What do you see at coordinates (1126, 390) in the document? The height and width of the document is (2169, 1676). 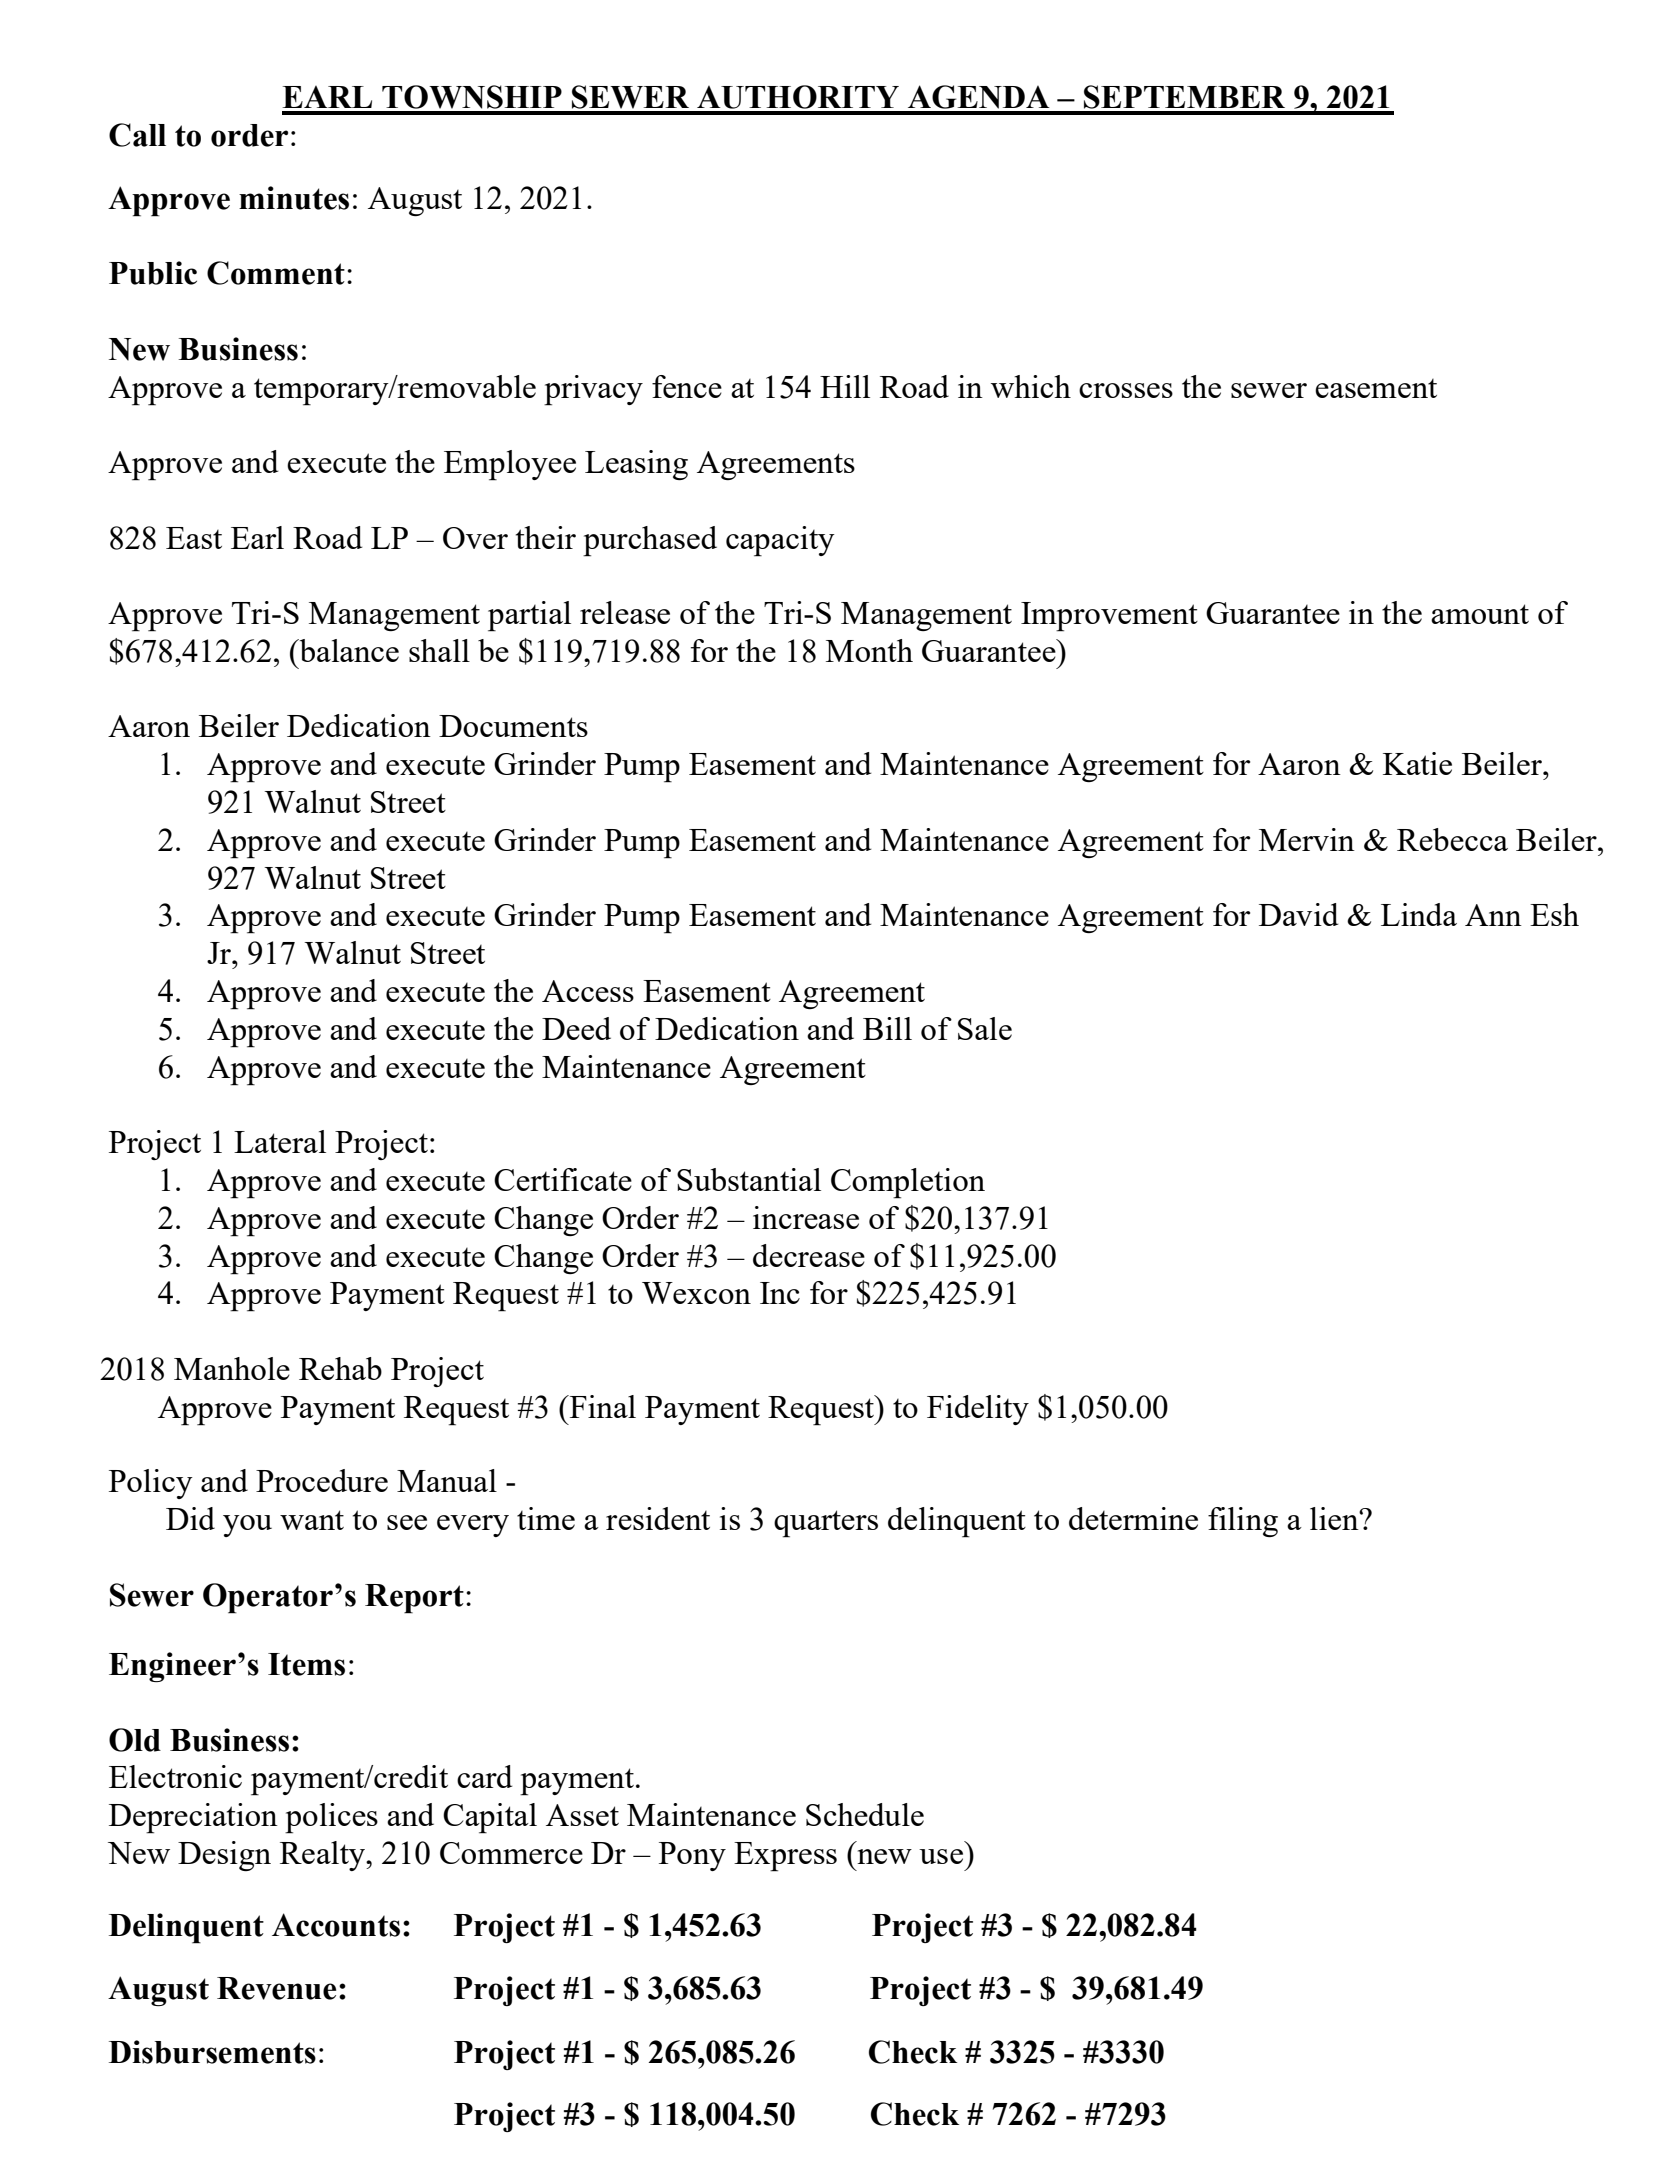 I see `crosses` at bounding box center [1126, 390].
